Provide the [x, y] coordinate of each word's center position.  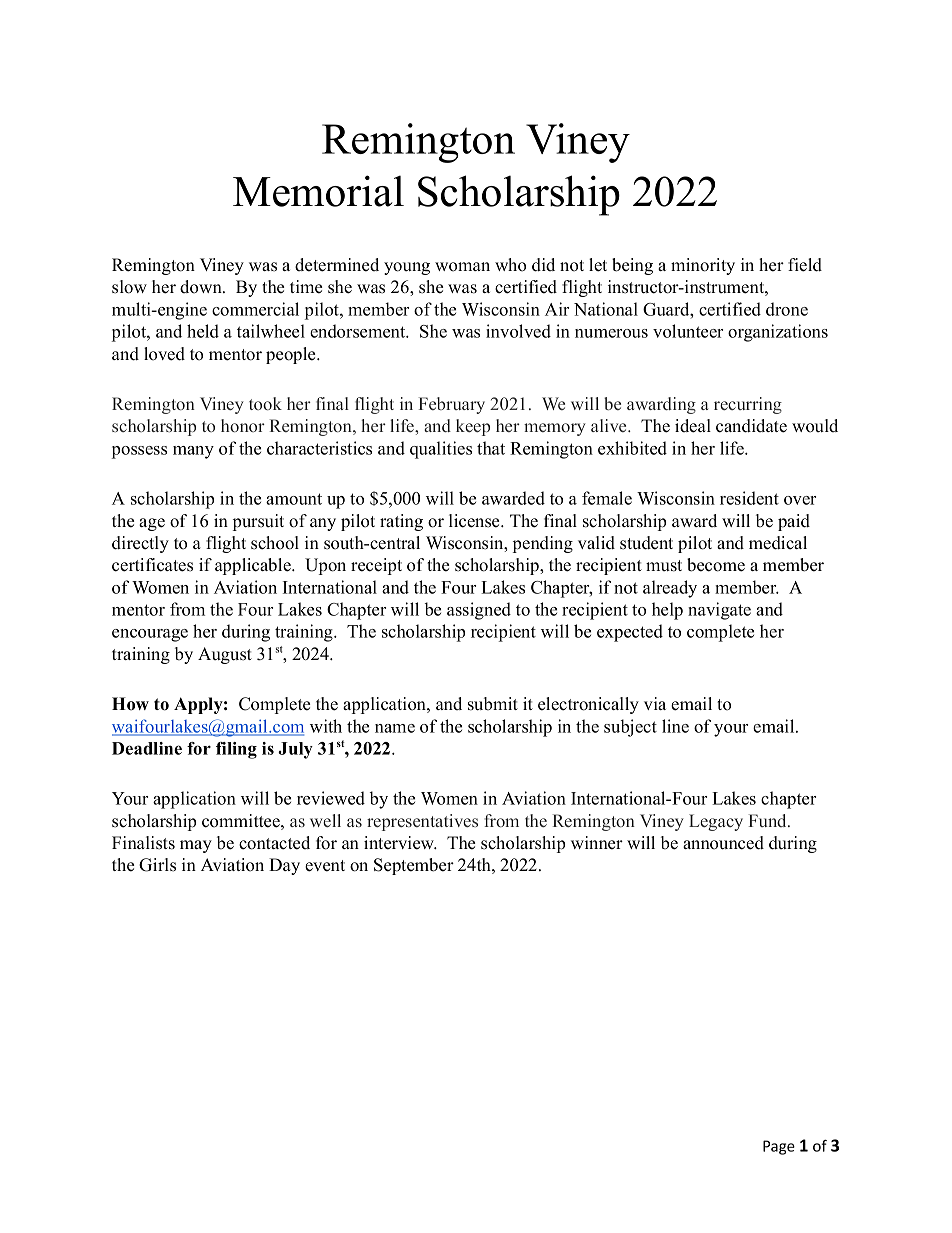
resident [749, 498]
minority [703, 266]
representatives [422, 822]
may [196, 846]
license [475, 521]
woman [462, 267]
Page [779, 1147]
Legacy [716, 822]
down [202, 287]
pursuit [258, 522]
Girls [157, 865]
